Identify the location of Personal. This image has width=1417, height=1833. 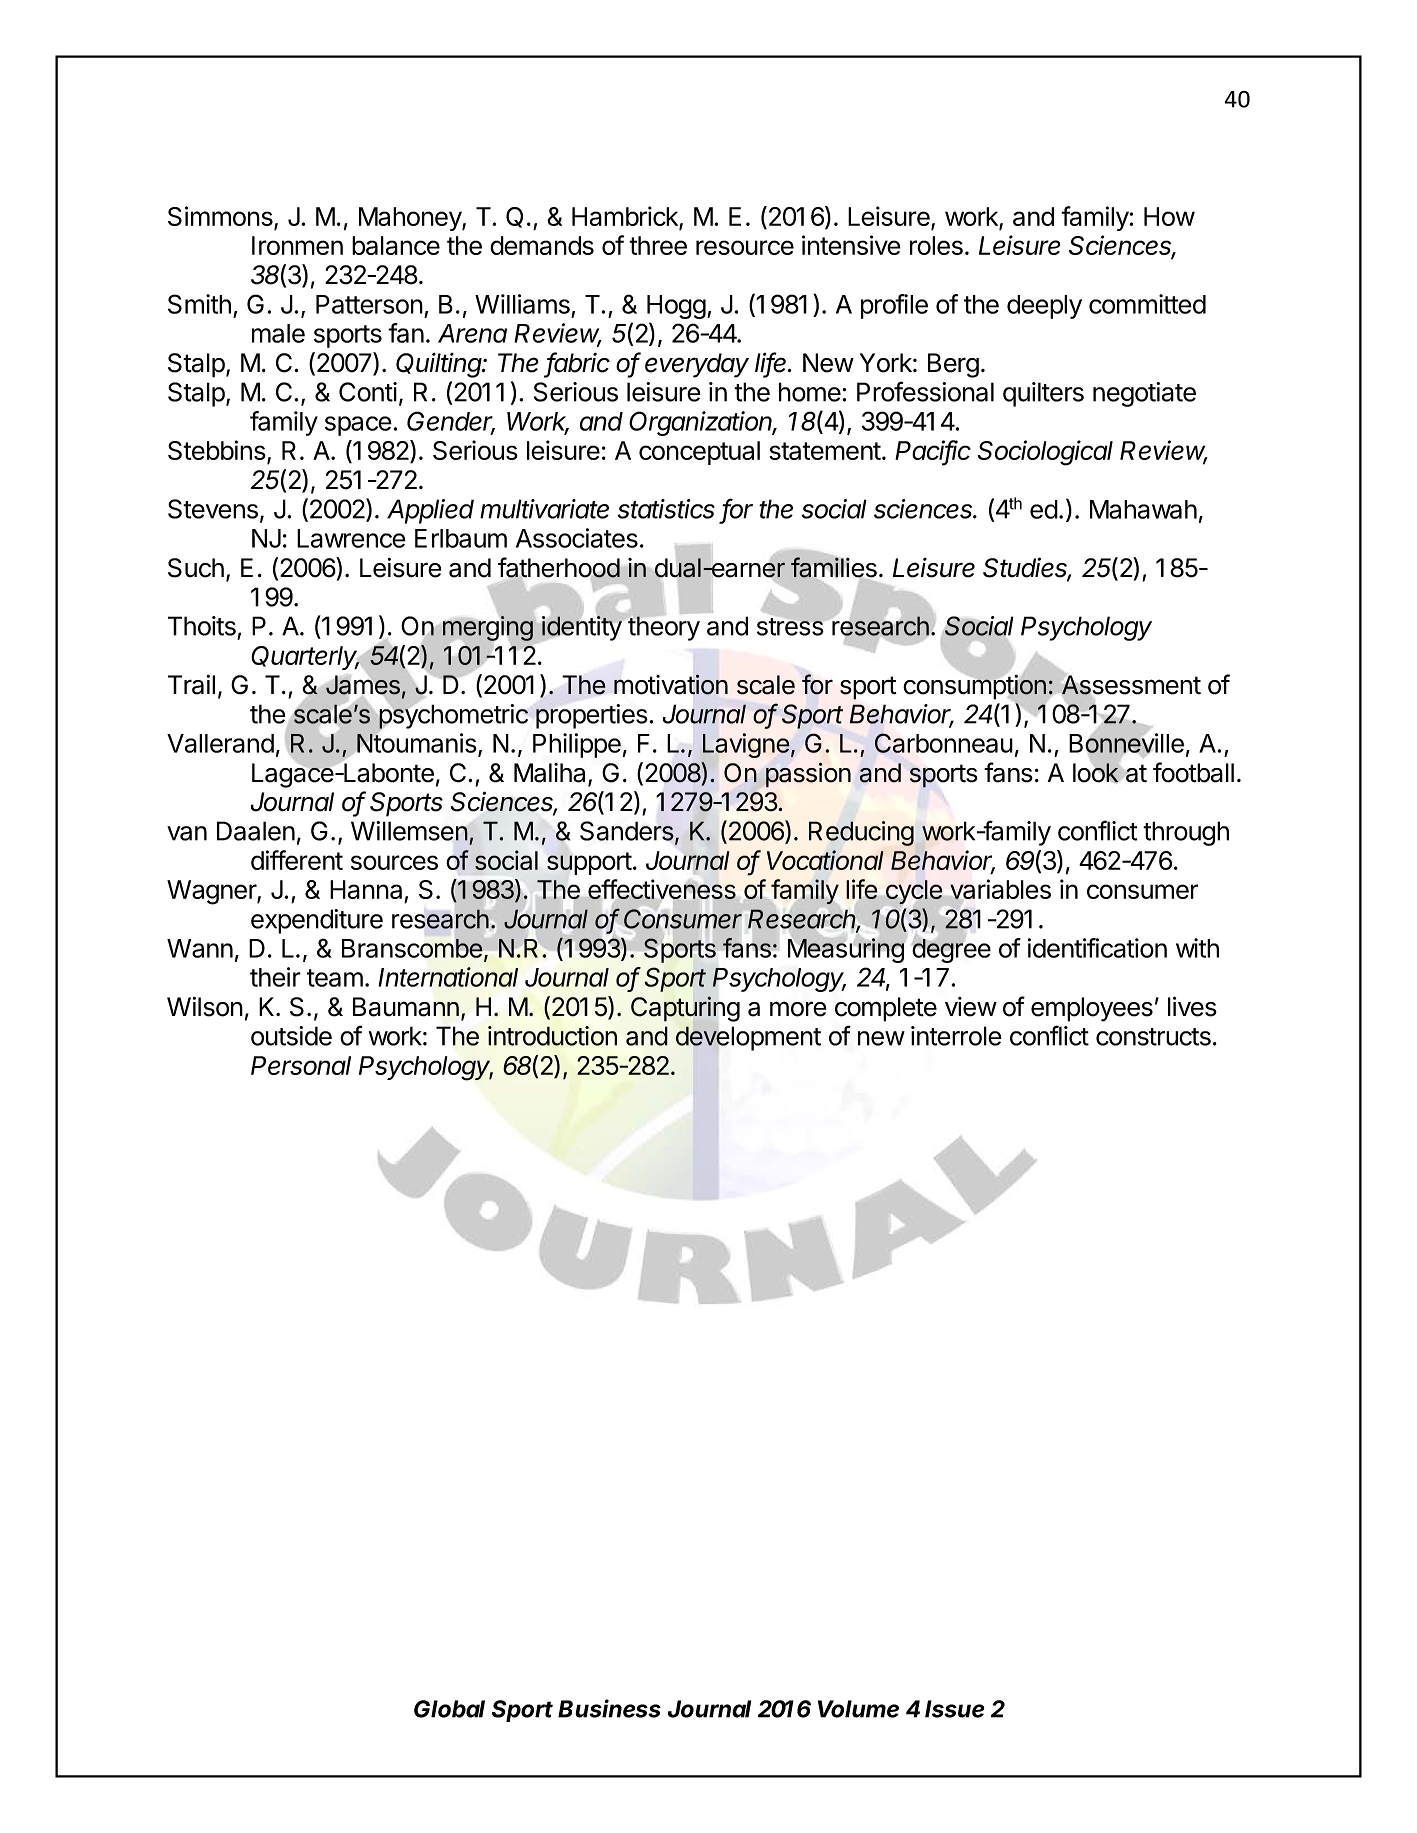
(301, 1065).
